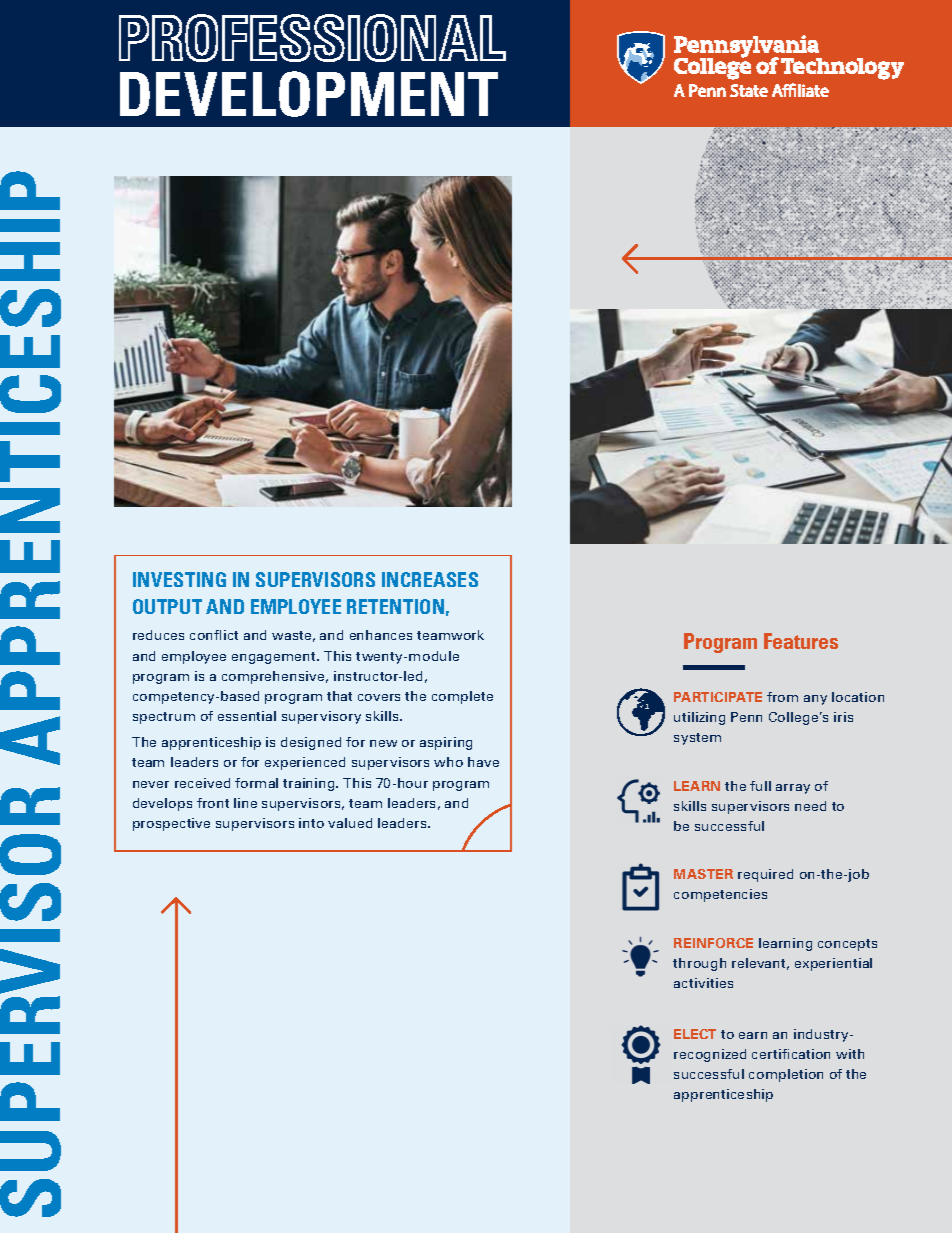 This page has height=1233, width=952. What do you see at coordinates (167, 606) in the page?
I see `OUTPUT` at bounding box center [167, 606].
